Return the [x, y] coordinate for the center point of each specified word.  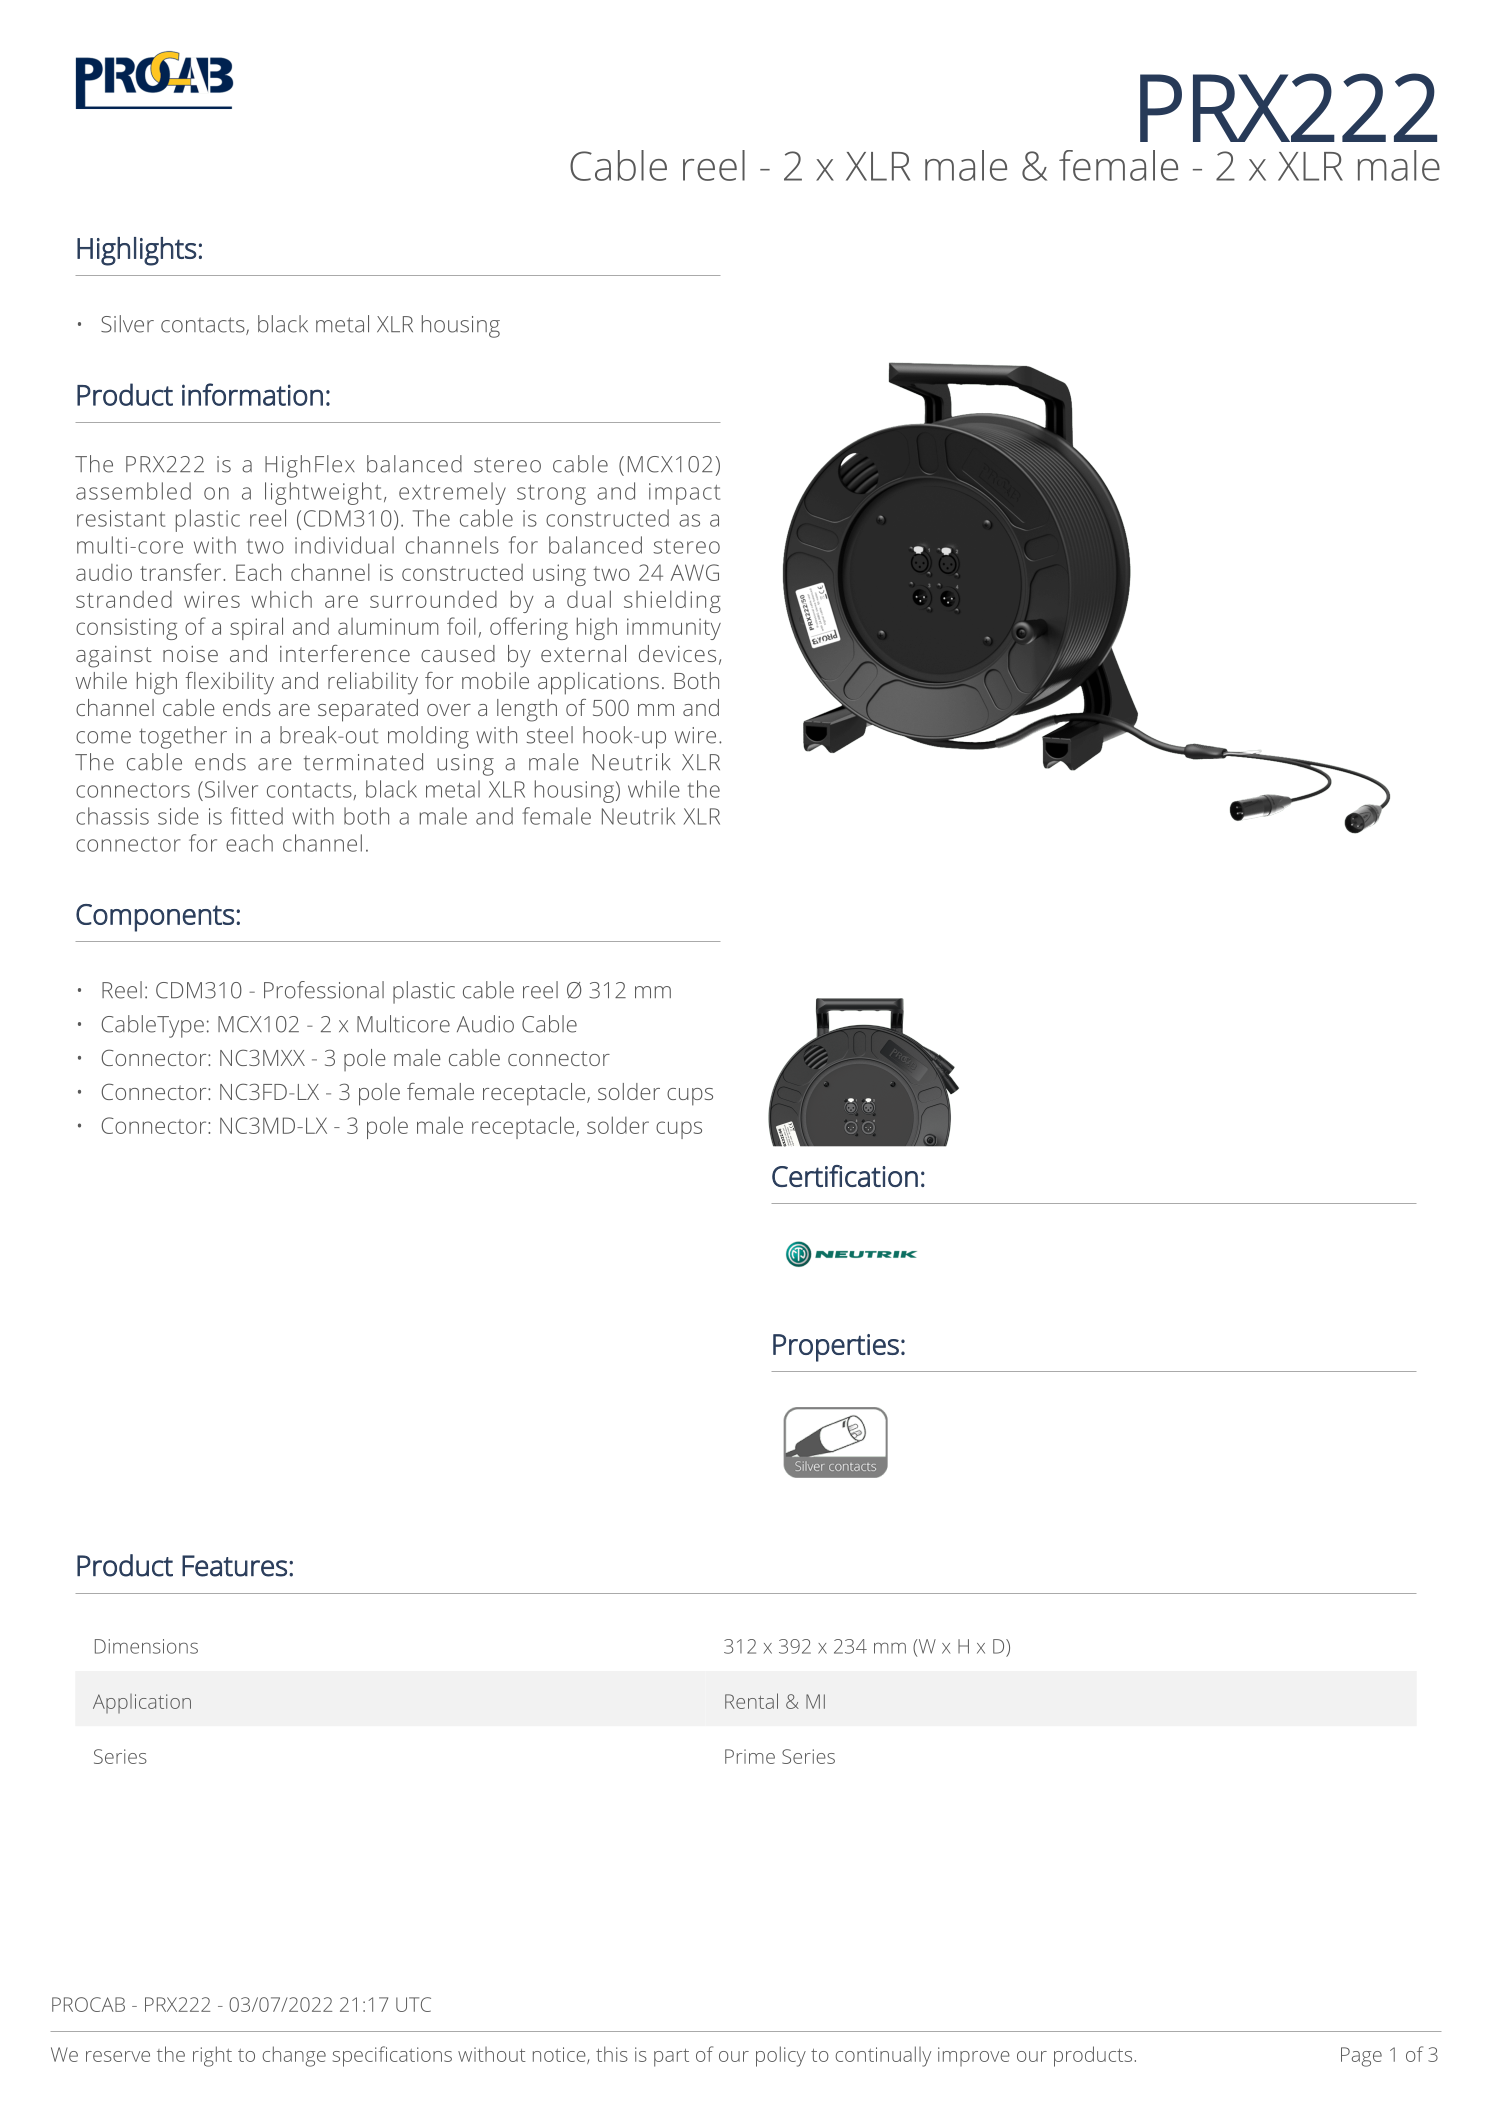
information [252, 394]
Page [1361, 2057]
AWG [695, 572]
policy [781, 2056]
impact [684, 494]
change [294, 2056]
